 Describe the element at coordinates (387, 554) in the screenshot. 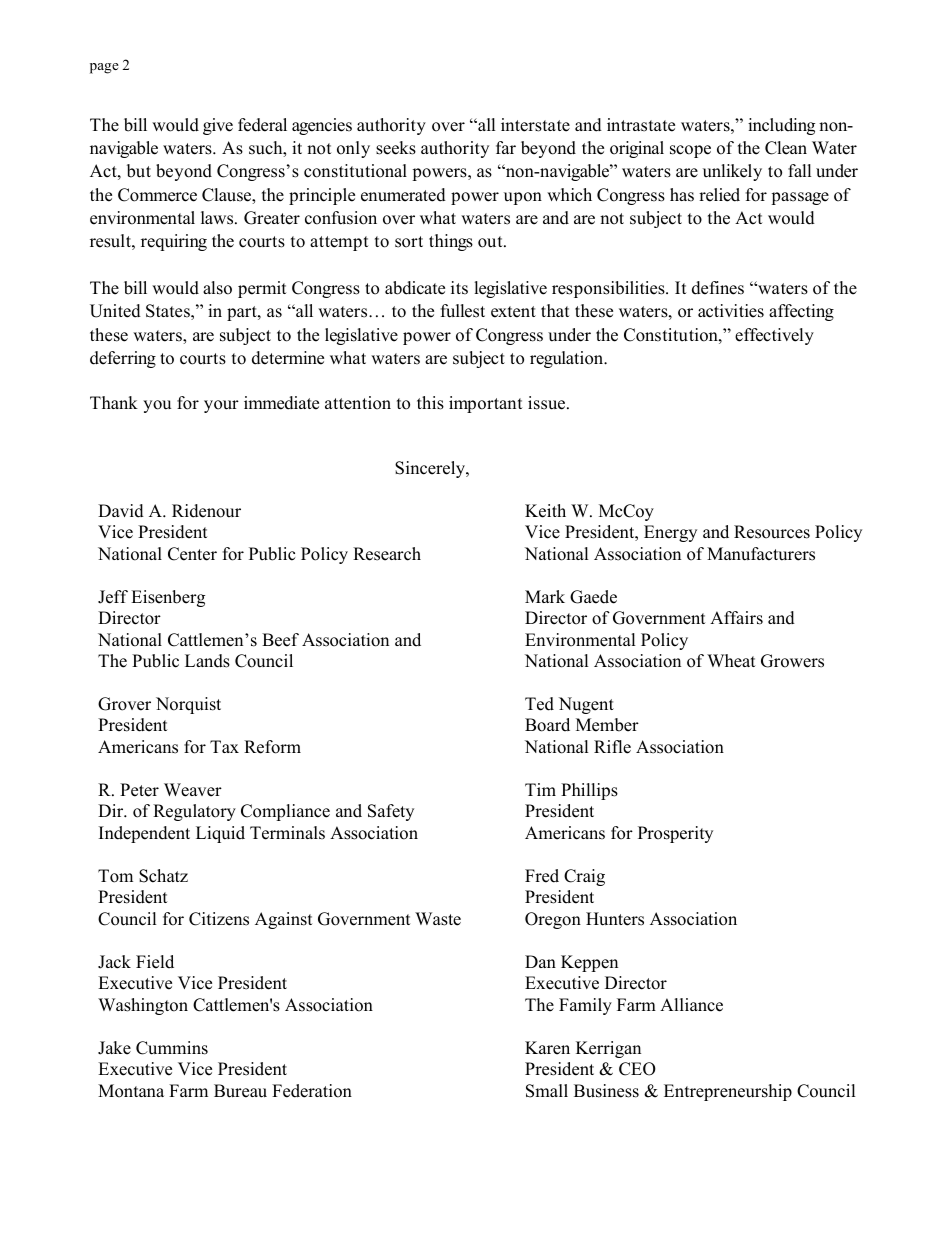

I see `Research` at that location.
